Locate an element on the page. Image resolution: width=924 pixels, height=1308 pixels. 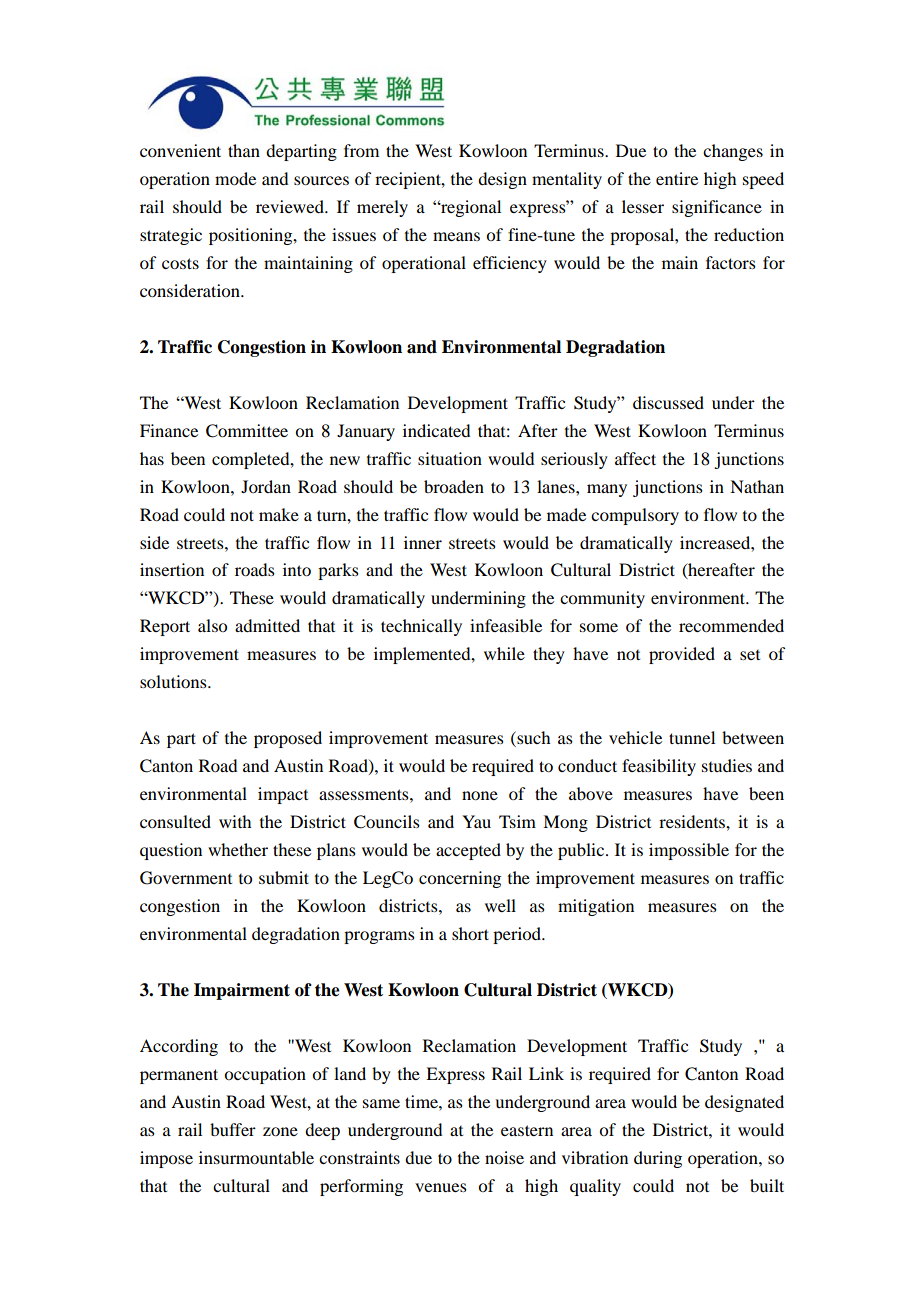
means is located at coordinates (456, 236).
